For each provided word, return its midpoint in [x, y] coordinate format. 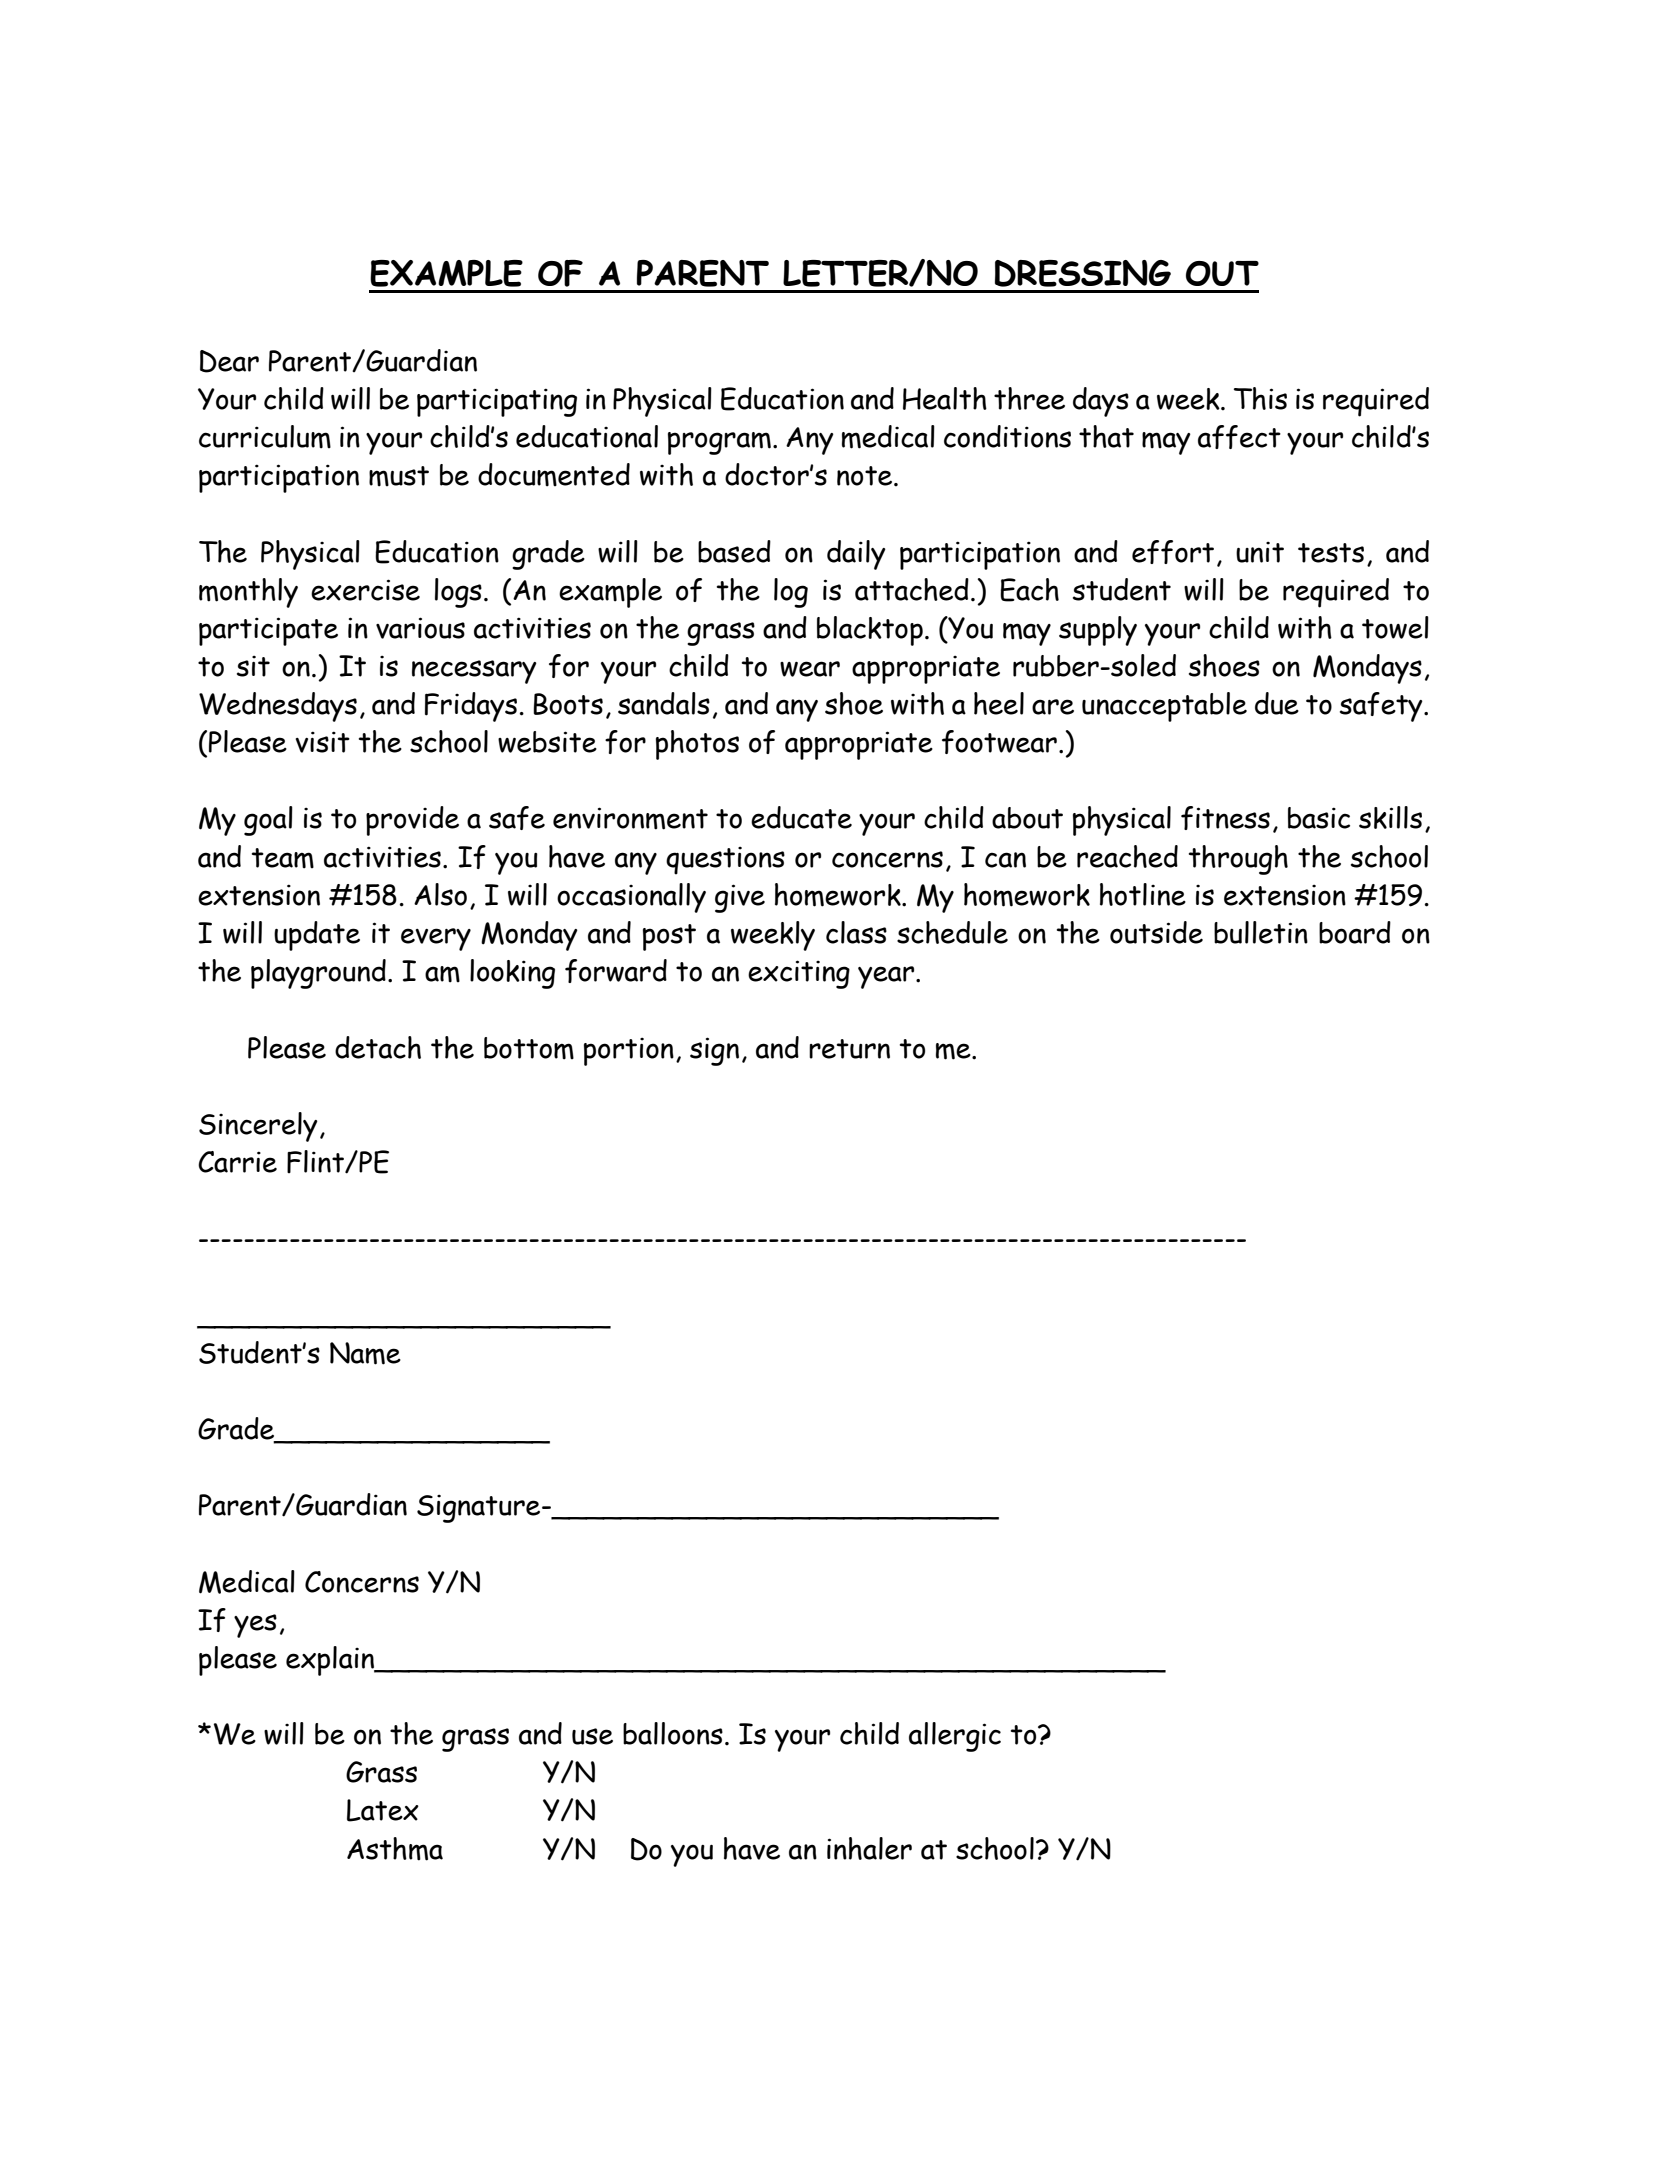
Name [365, 1353]
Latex [383, 1810]
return [849, 1049]
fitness [1225, 818]
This [1260, 398]
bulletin [1261, 932]
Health [945, 398]
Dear [229, 361]
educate [801, 817]
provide [412, 821]
